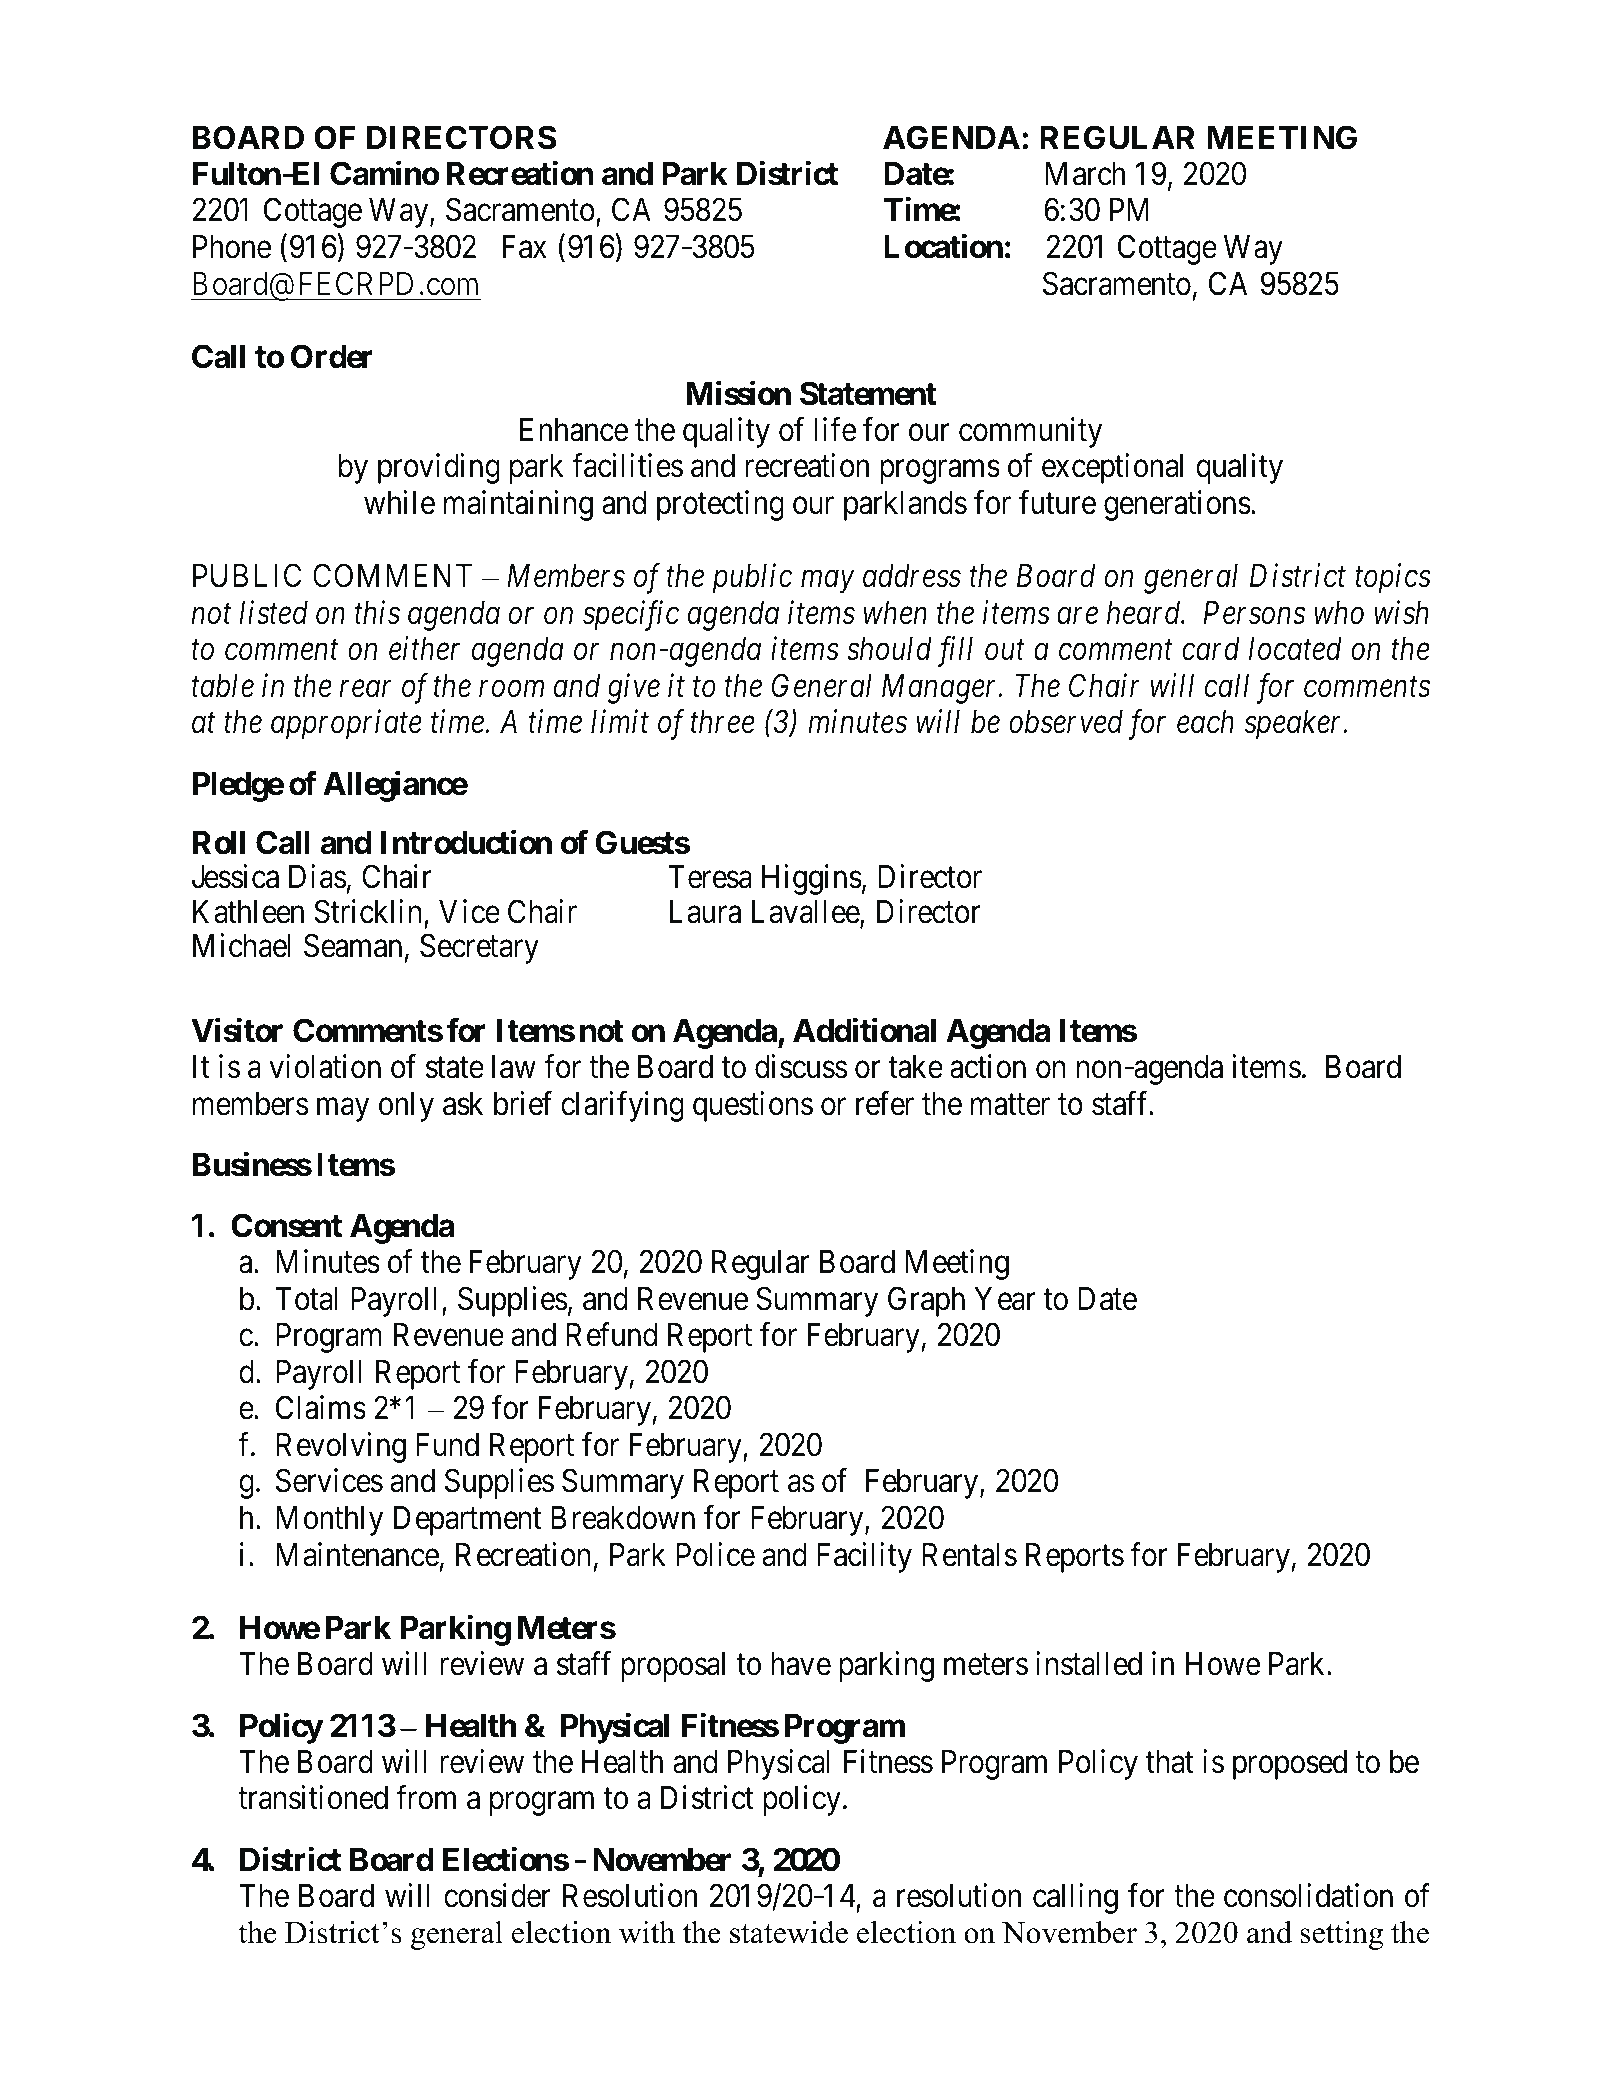  What do you see at coordinates (346, 725) in the image?
I see `appropriate` at bounding box center [346, 725].
